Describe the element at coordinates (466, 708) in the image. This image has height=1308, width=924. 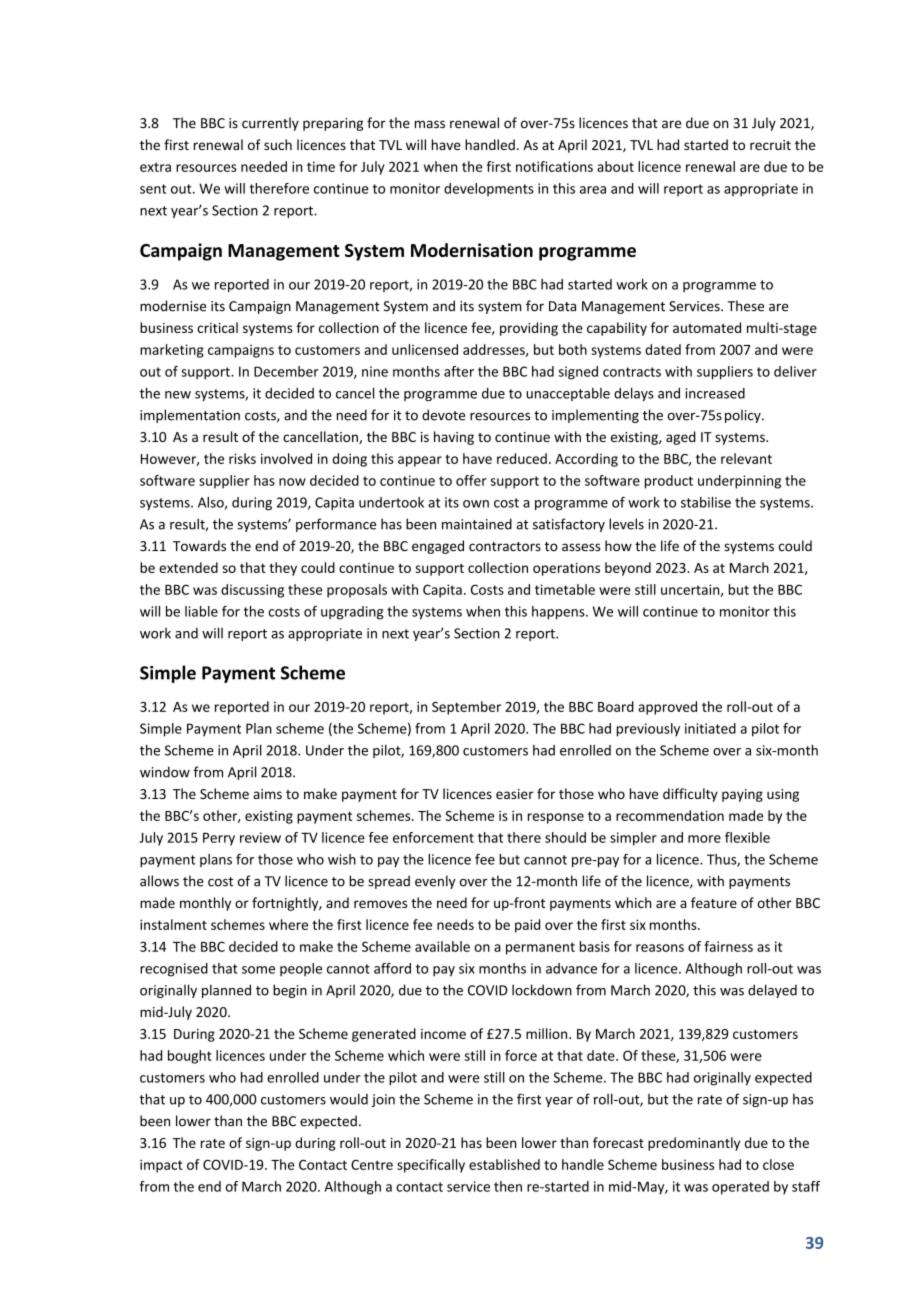
I see `September` at that location.
